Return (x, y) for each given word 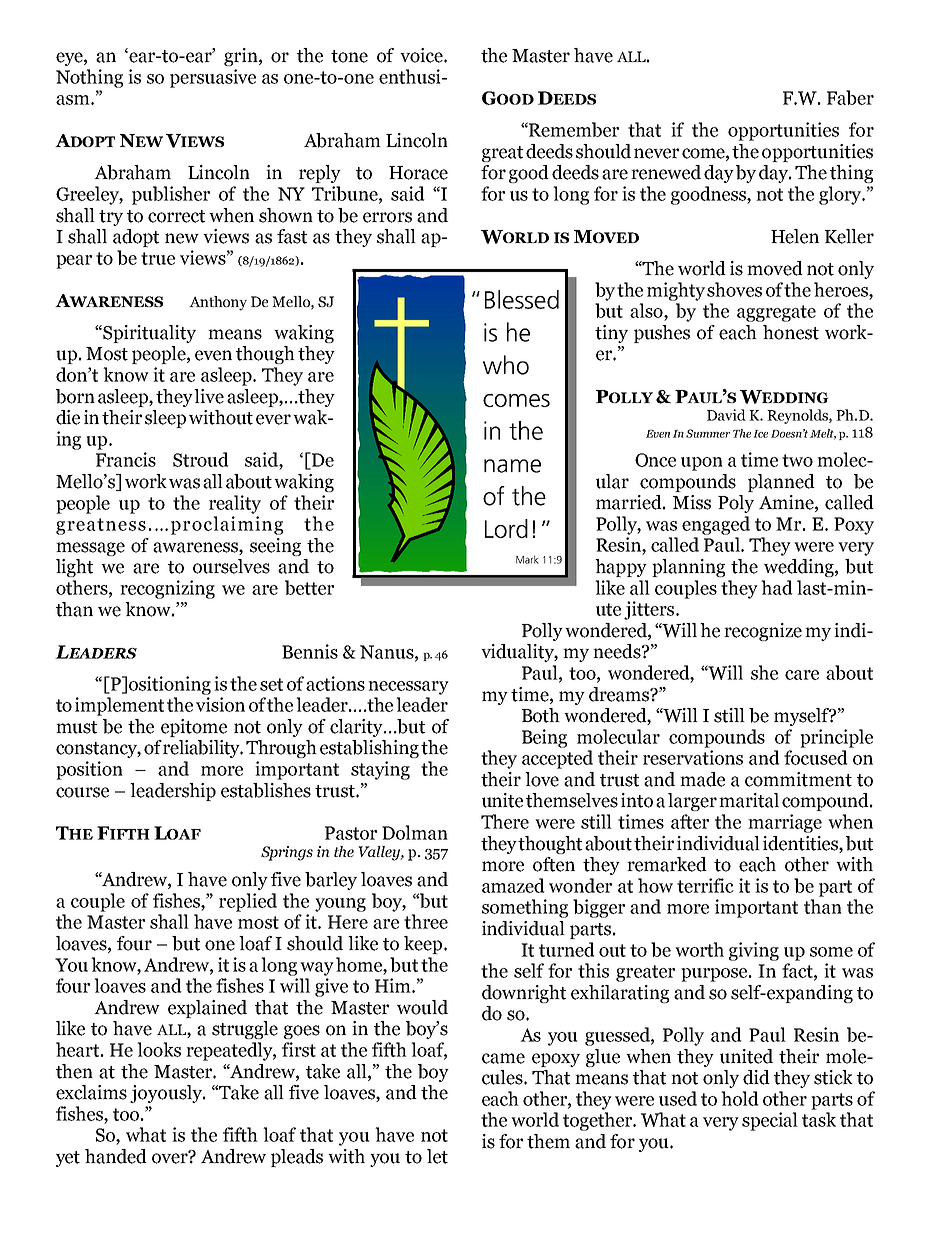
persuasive (213, 78)
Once (655, 460)
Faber (850, 97)
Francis (126, 459)
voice (422, 55)
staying (380, 770)
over (171, 1157)
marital (749, 800)
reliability (203, 749)
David (726, 415)
